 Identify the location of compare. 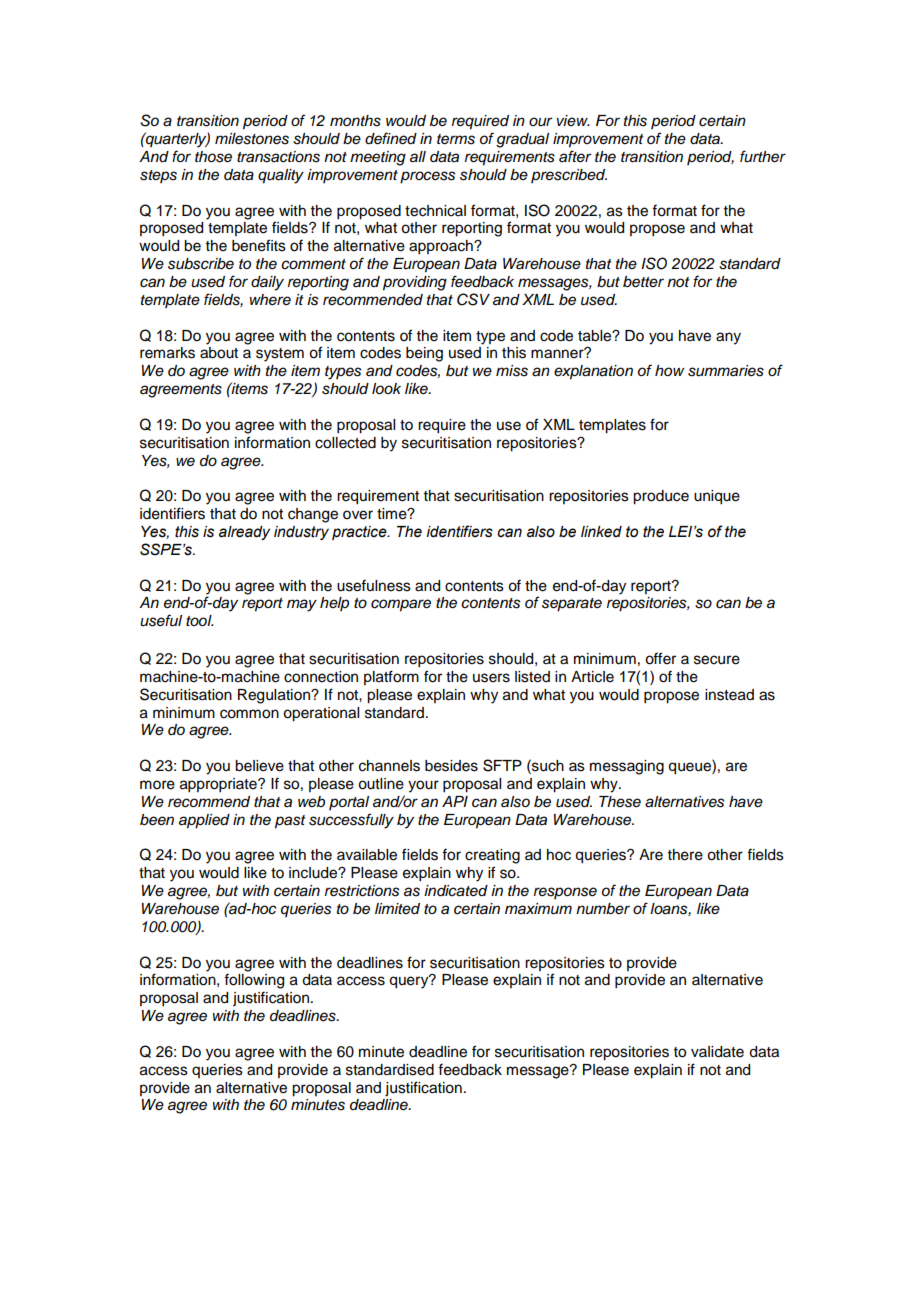
(401, 605).
